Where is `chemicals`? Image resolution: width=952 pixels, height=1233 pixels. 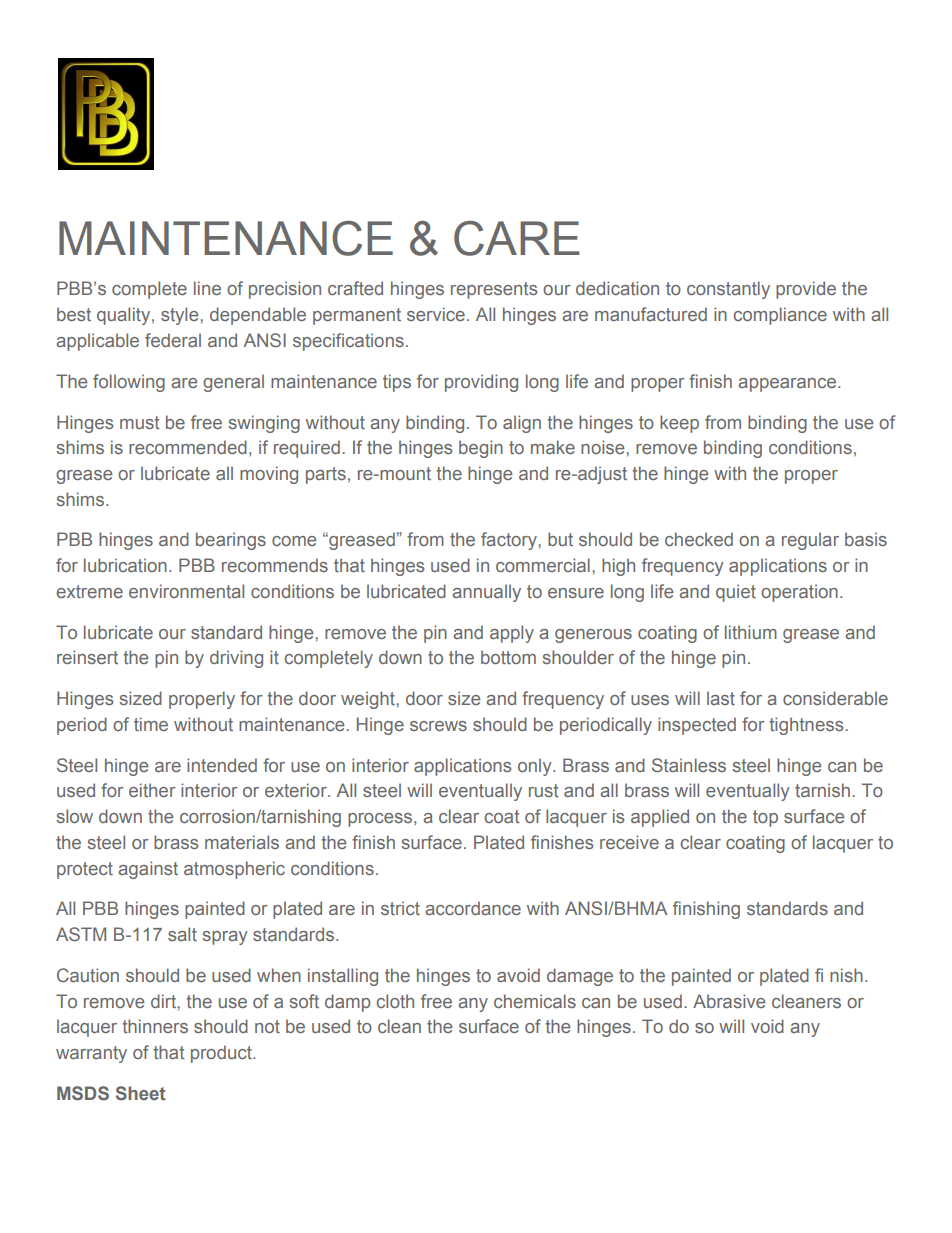 chemicals is located at coordinates (535, 1001).
